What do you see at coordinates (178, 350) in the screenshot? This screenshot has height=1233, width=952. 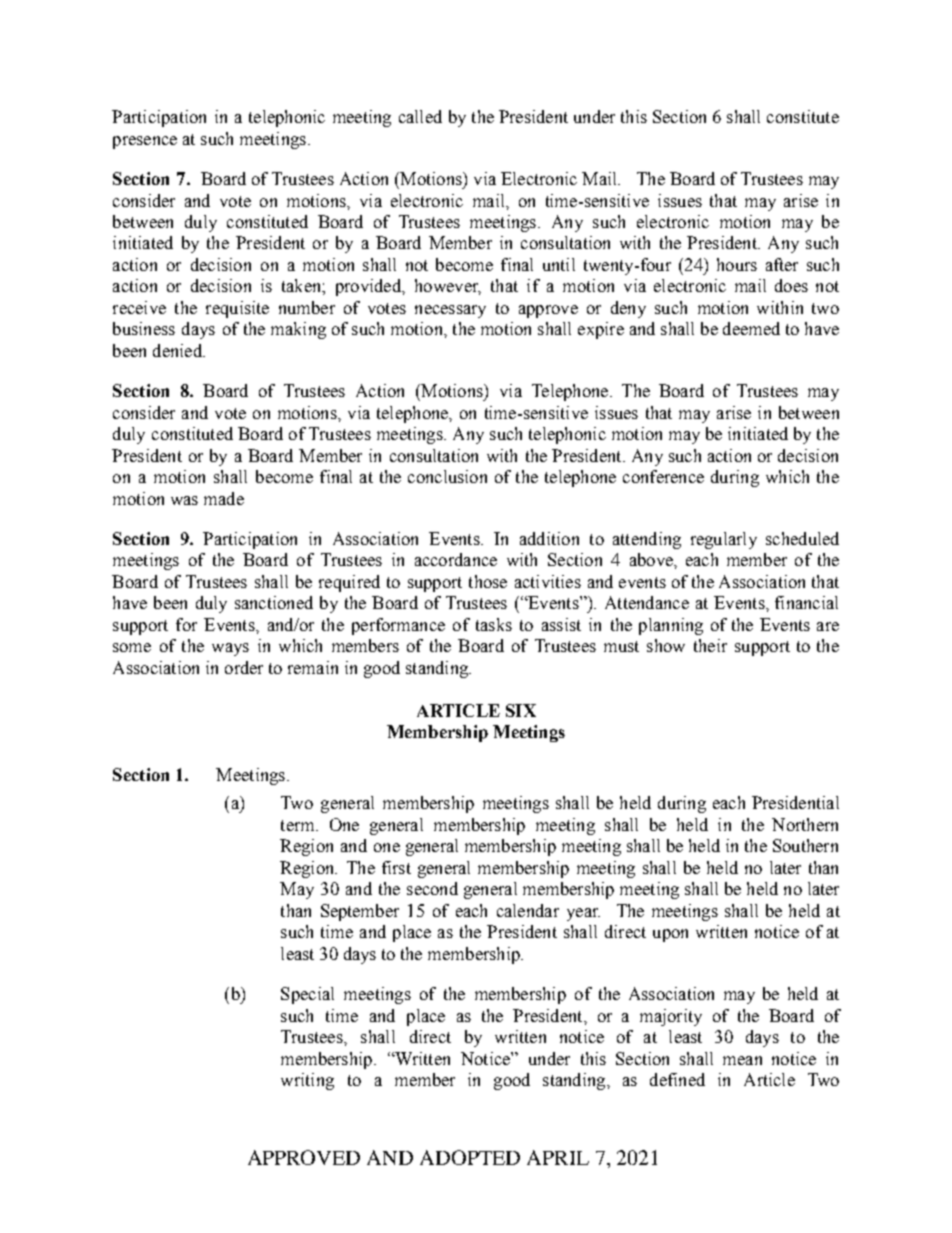 I see `denied` at bounding box center [178, 350].
